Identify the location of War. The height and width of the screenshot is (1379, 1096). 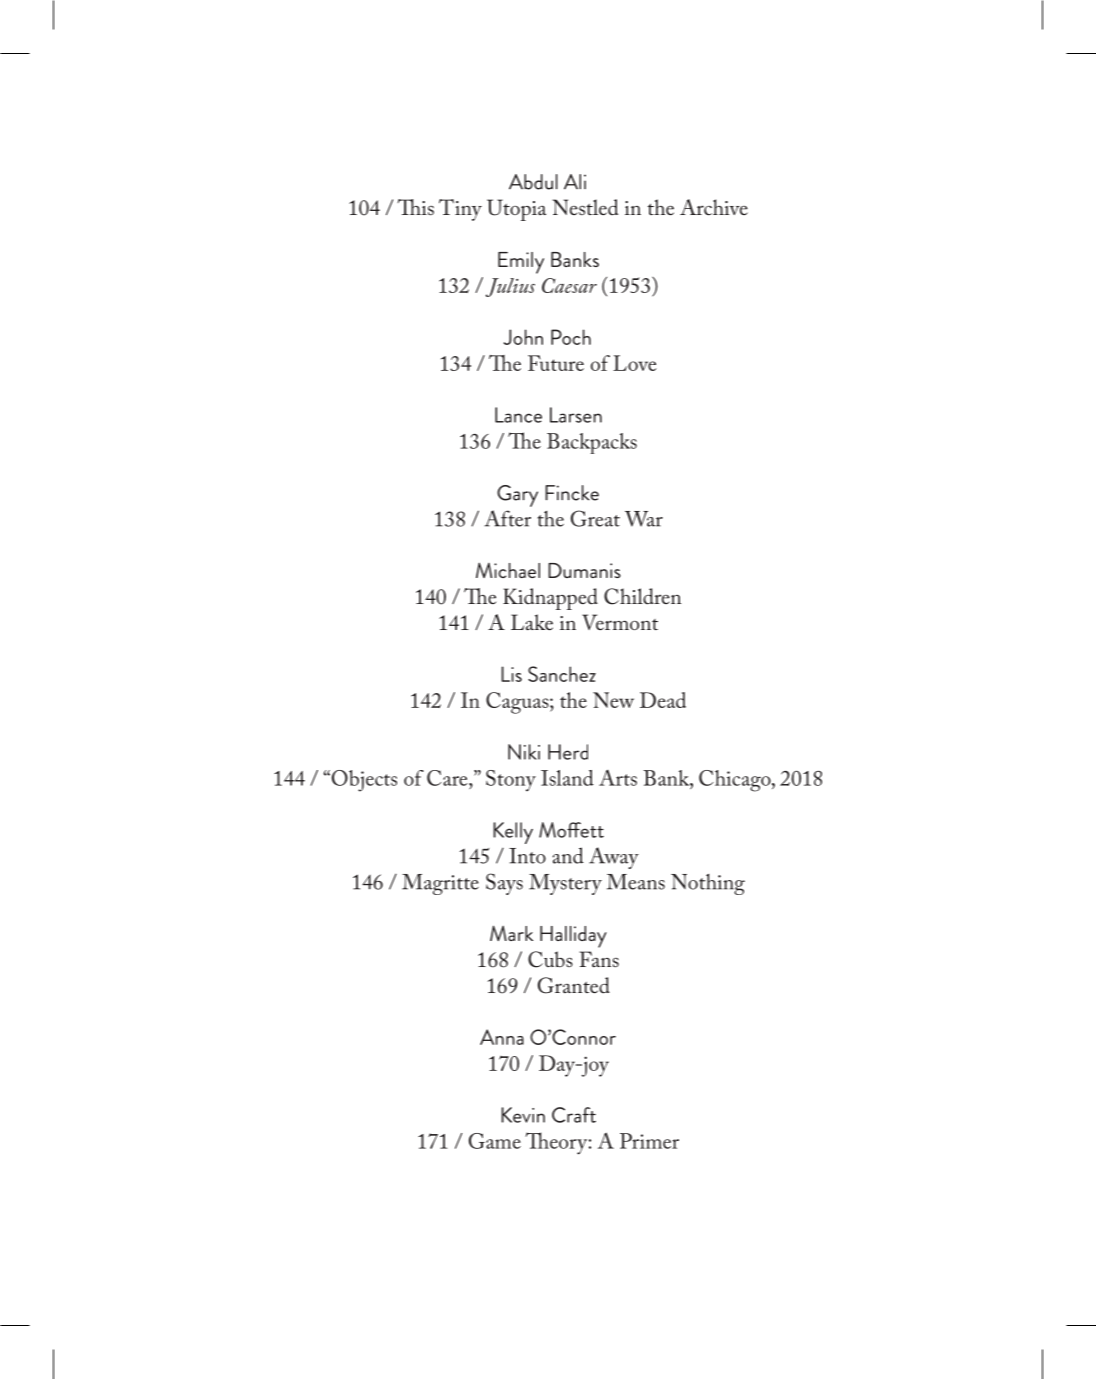
(644, 519).
